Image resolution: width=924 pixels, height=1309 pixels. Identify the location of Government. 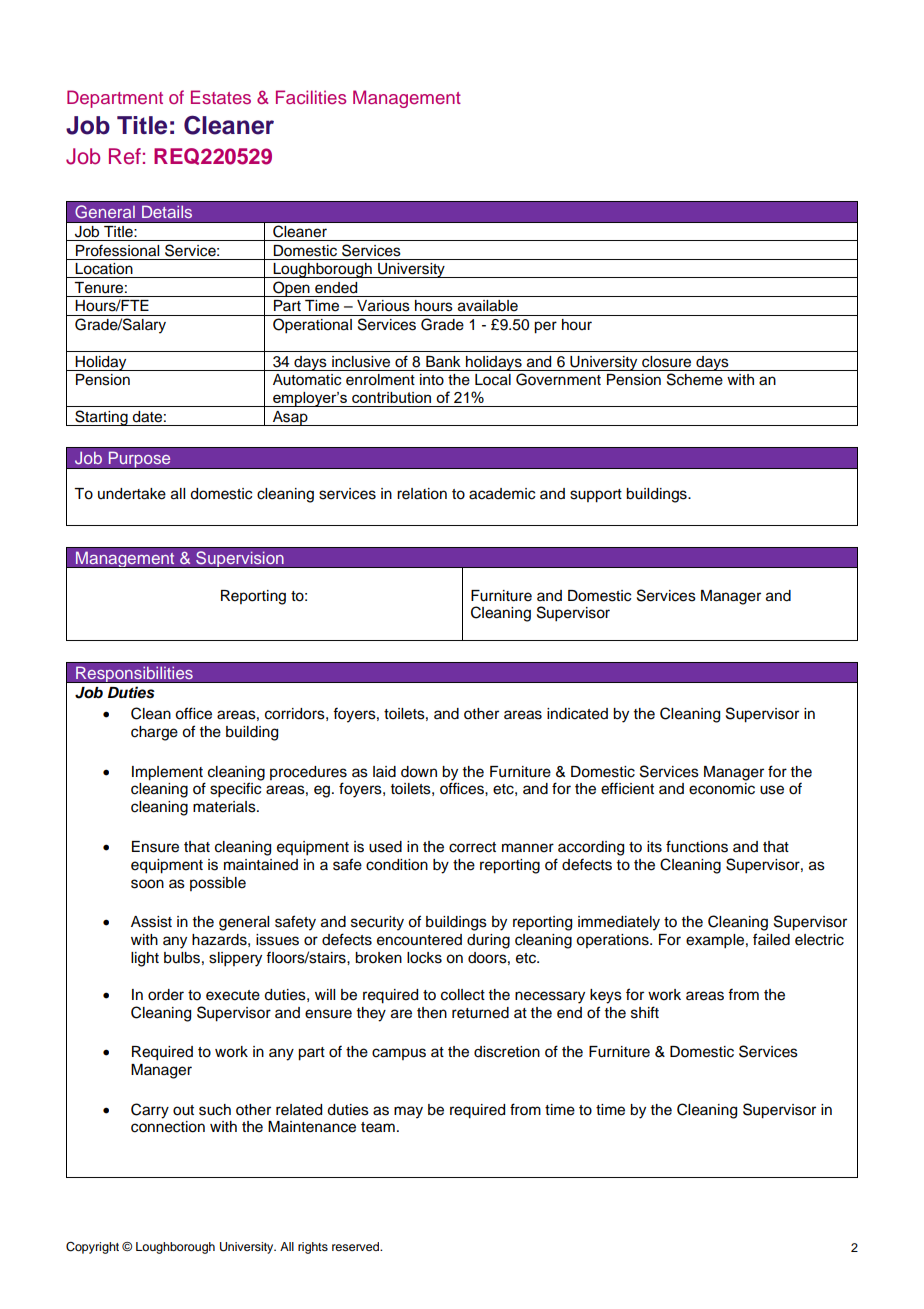
(558, 379).
